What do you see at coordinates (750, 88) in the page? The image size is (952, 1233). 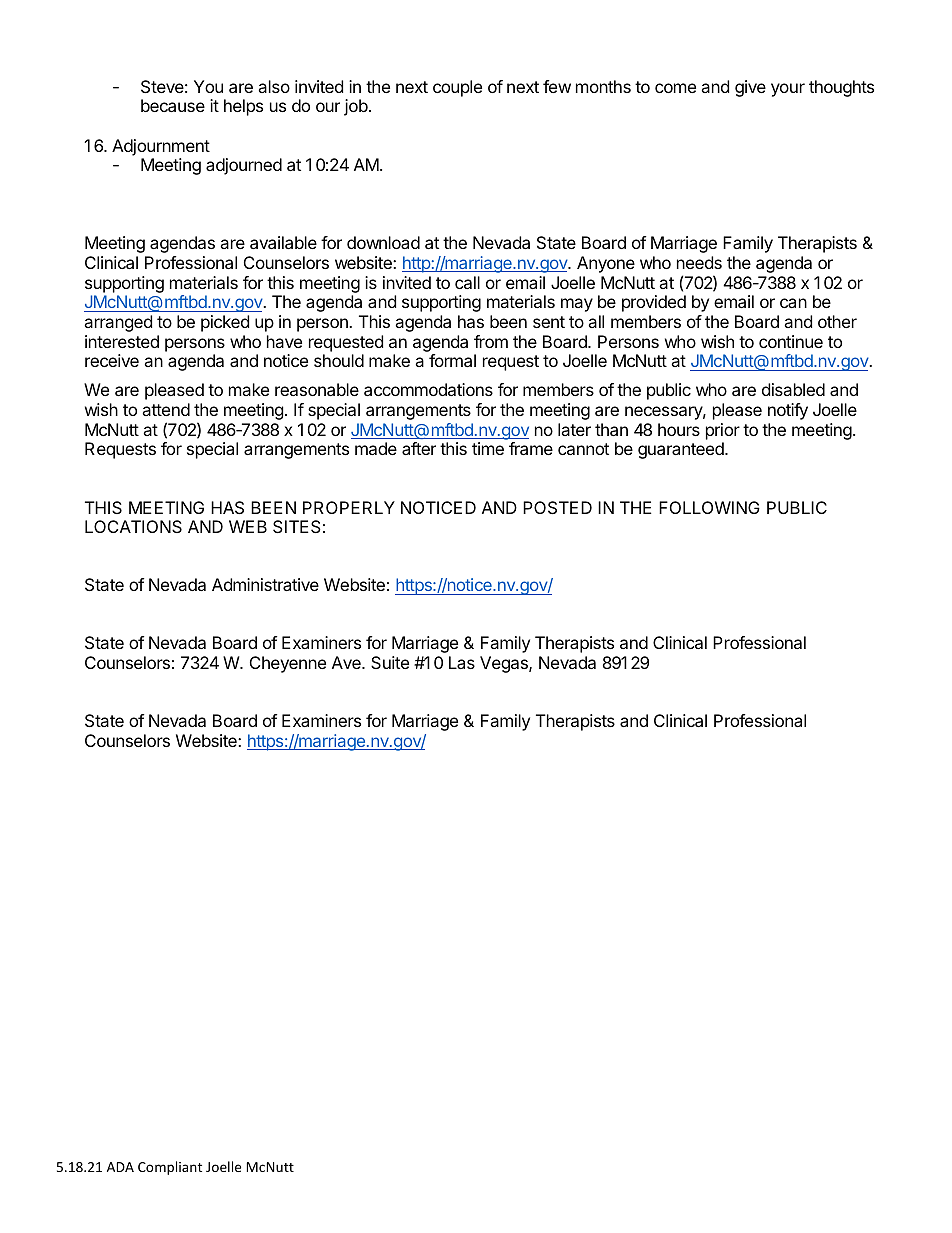 I see `give` at bounding box center [750, 88].
